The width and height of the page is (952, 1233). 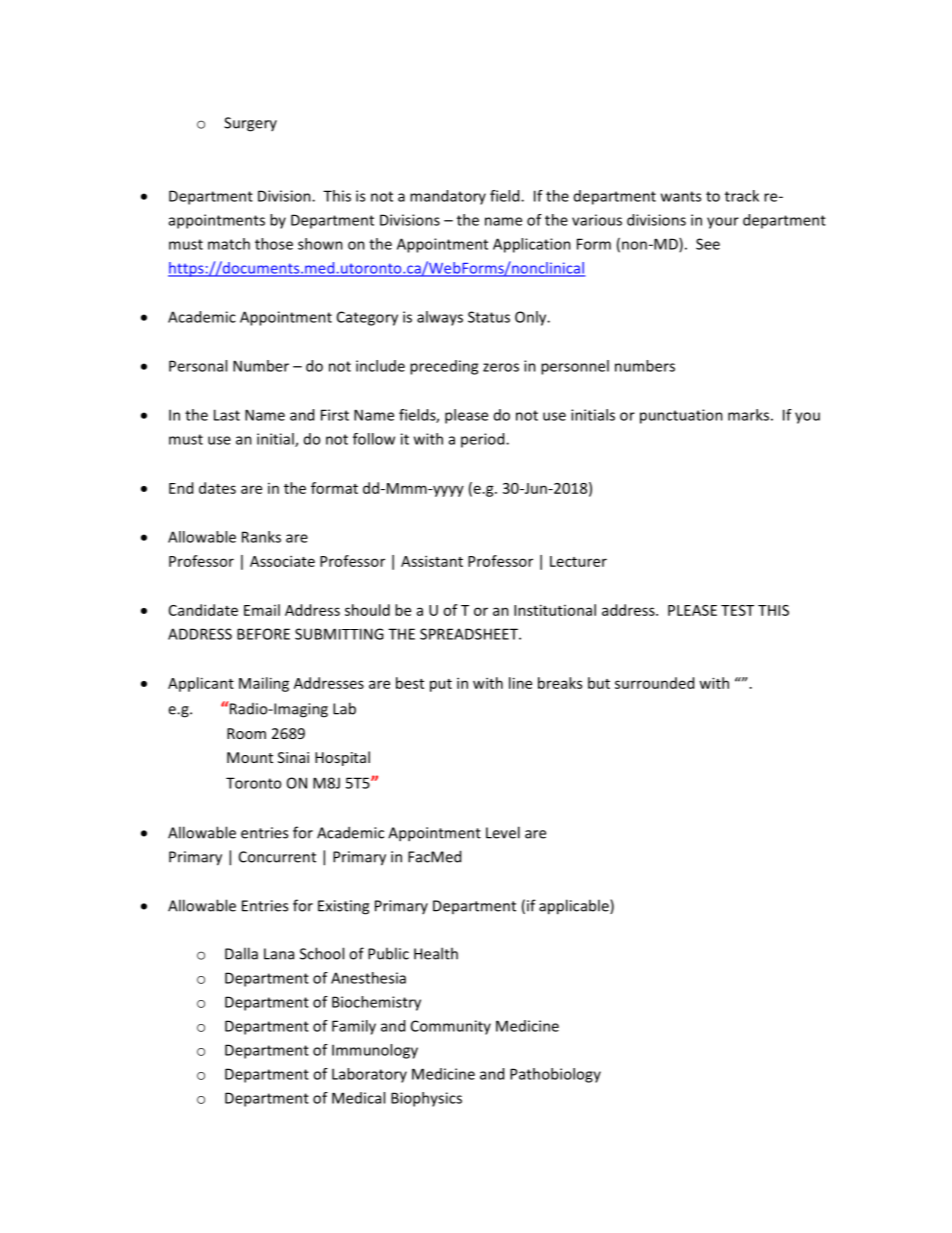 What do you see at coordinates (448, 197) in the page?
I see `mandatory` at bounding box center [448, 197].
